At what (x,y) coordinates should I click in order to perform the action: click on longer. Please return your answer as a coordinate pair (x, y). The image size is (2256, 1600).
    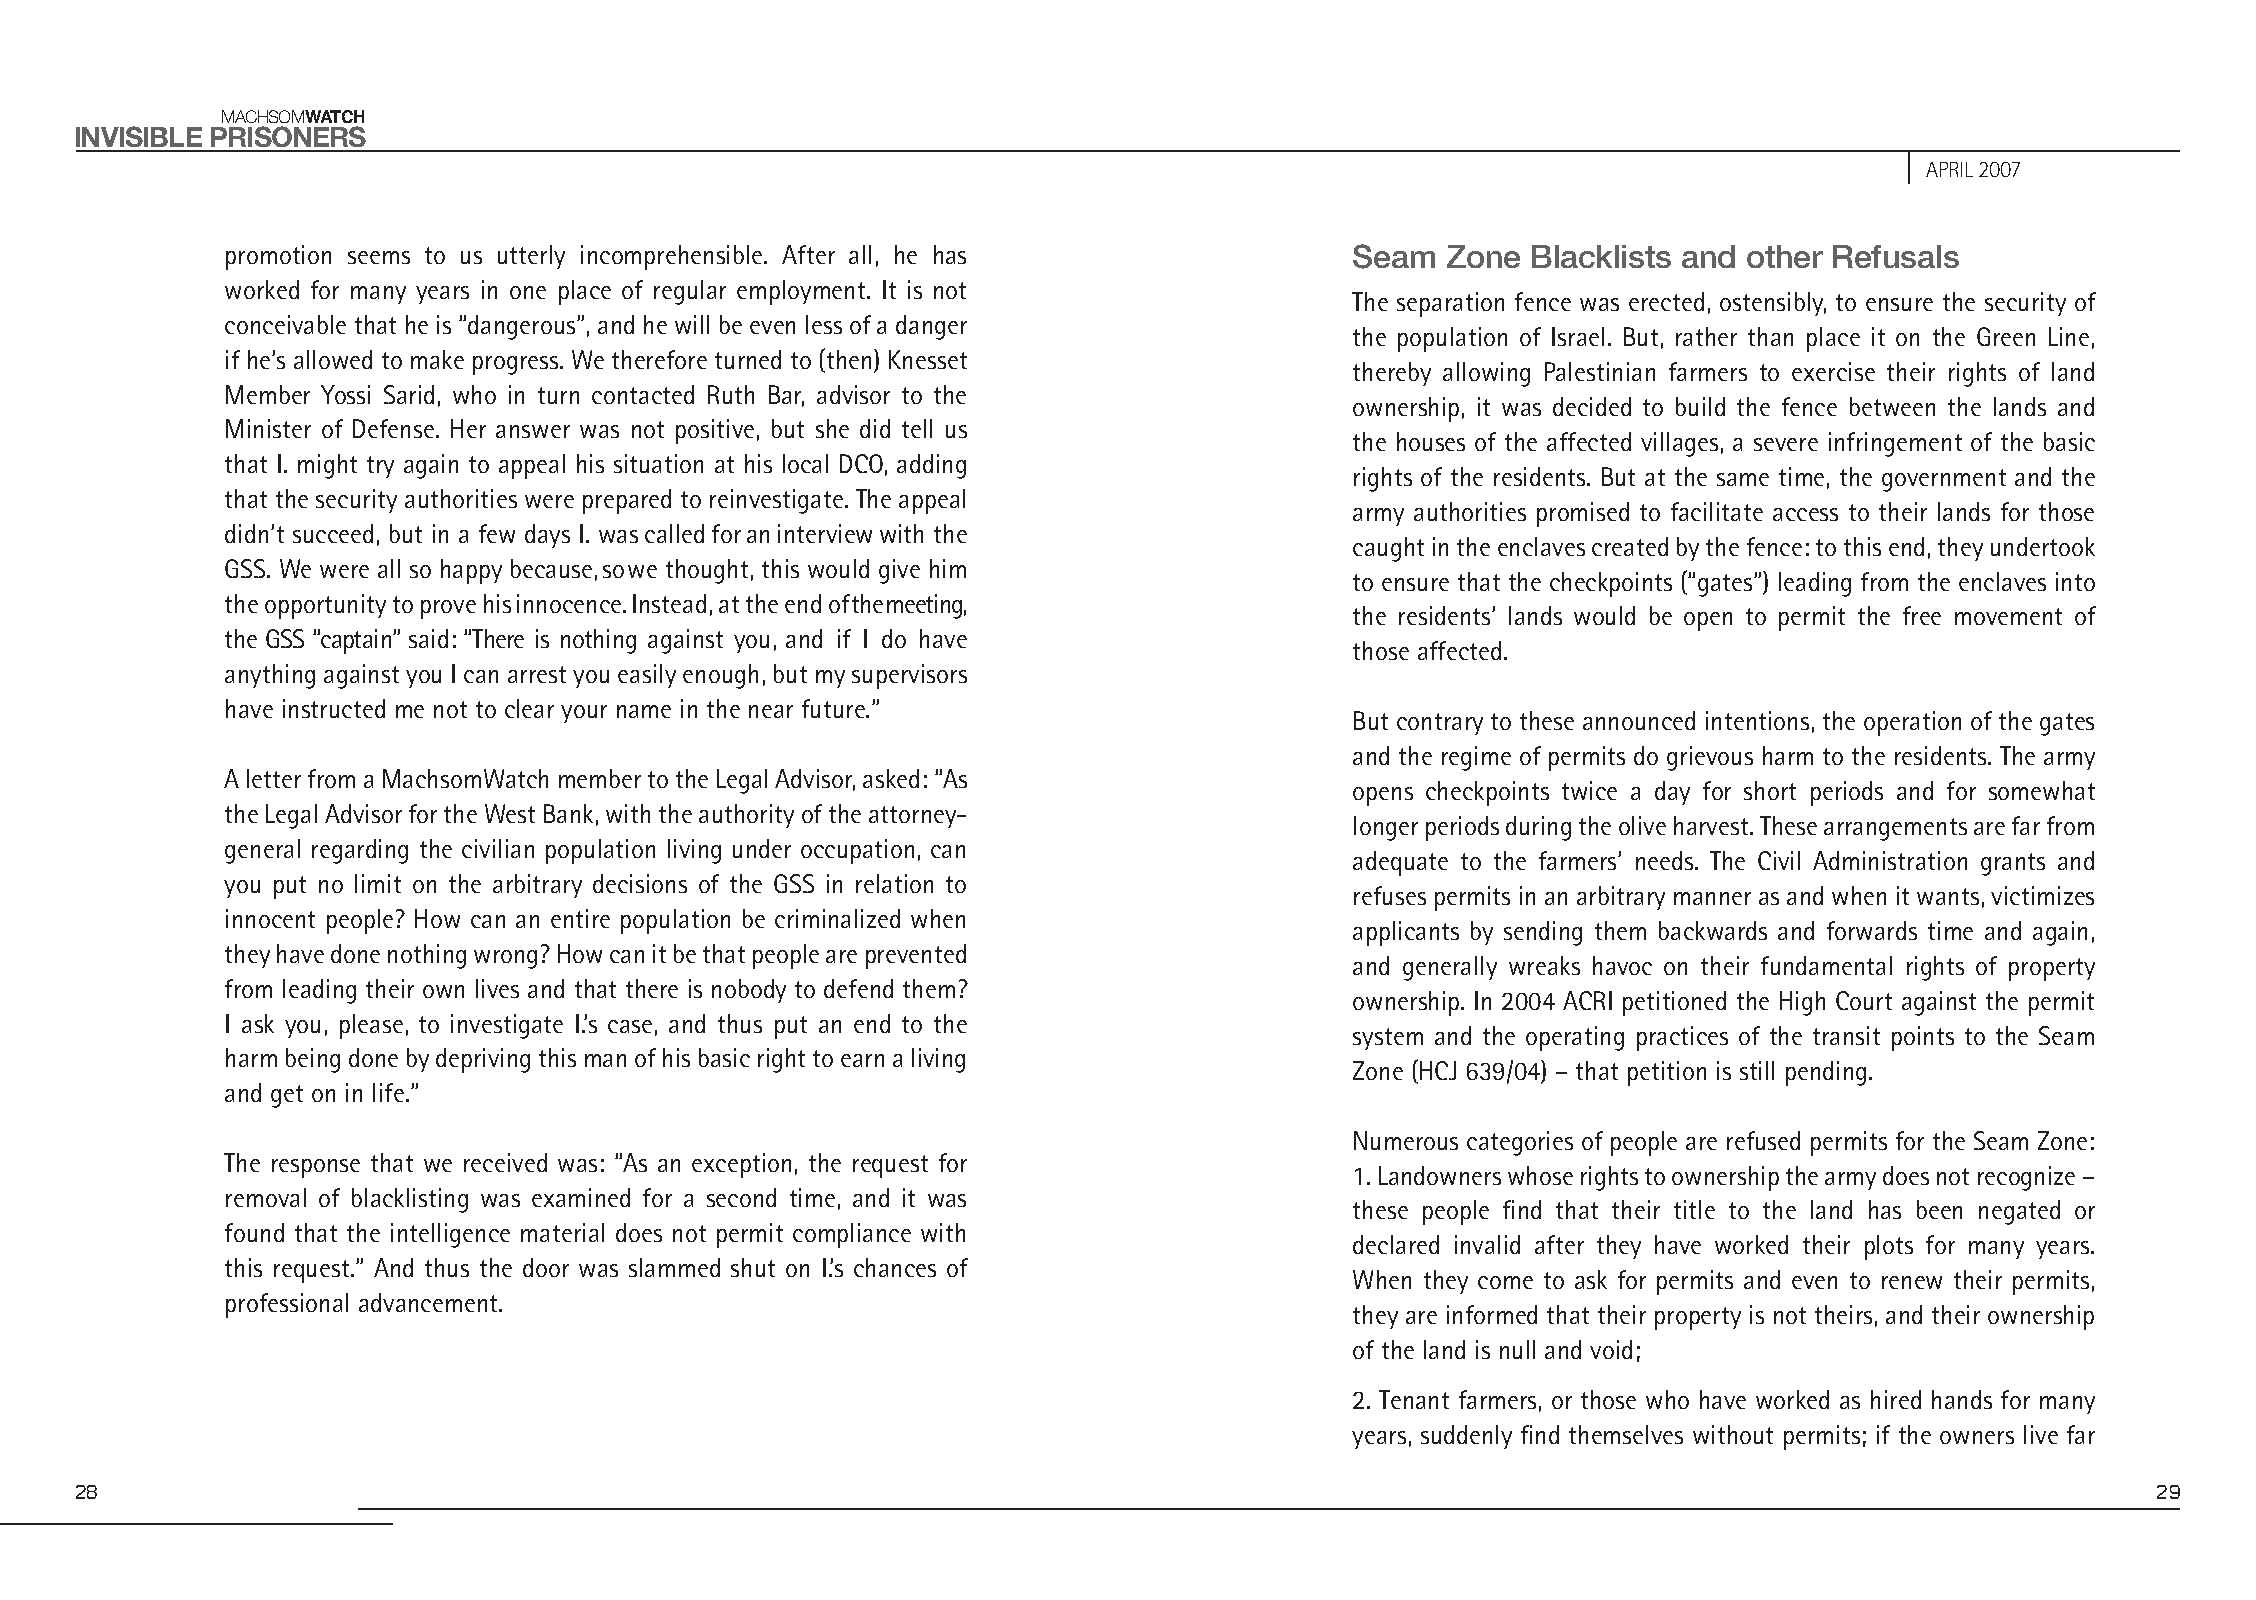
    Looking at the image, I should click on (1386, 828).
